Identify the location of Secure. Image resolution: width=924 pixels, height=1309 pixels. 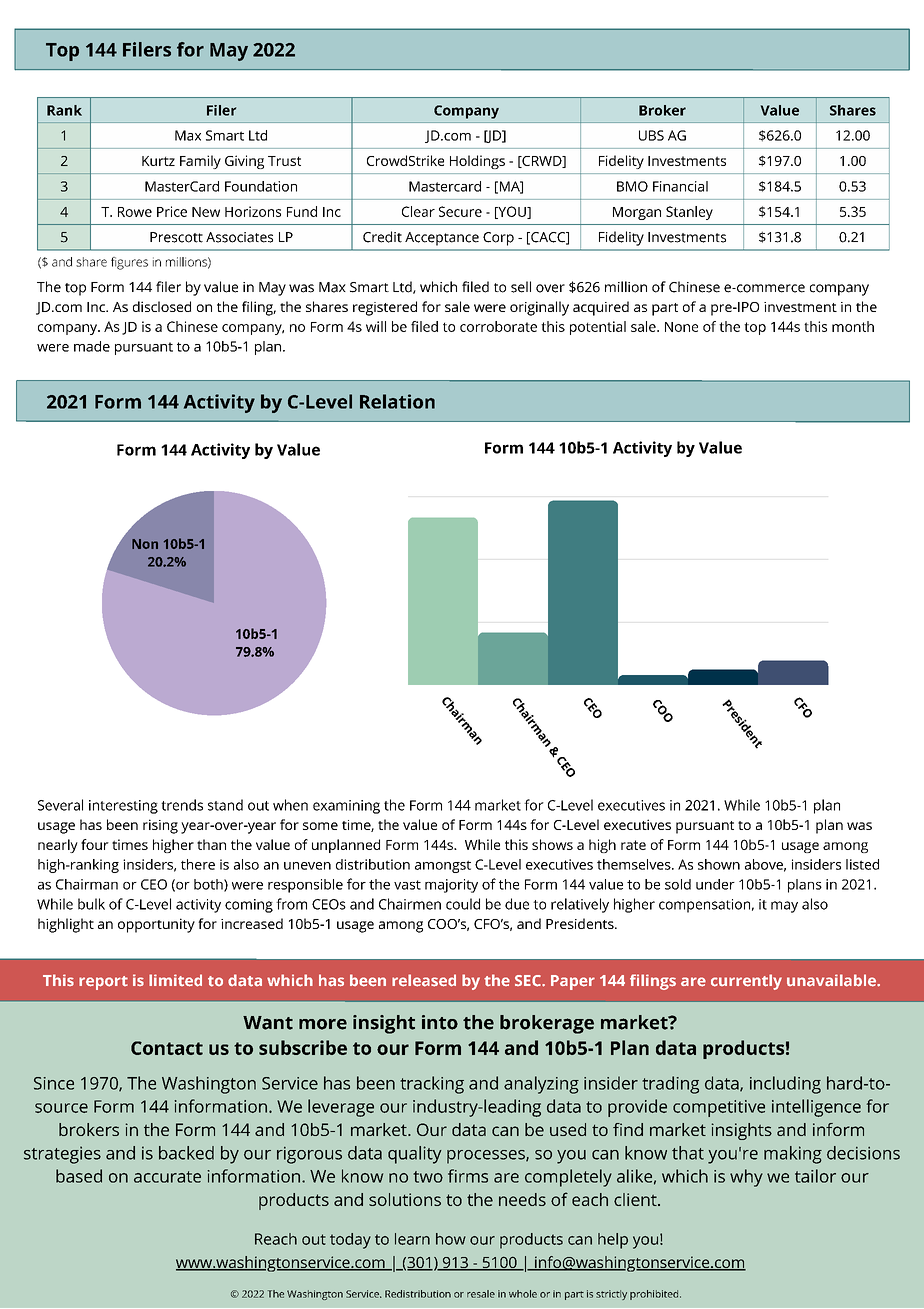
(460, 211).
